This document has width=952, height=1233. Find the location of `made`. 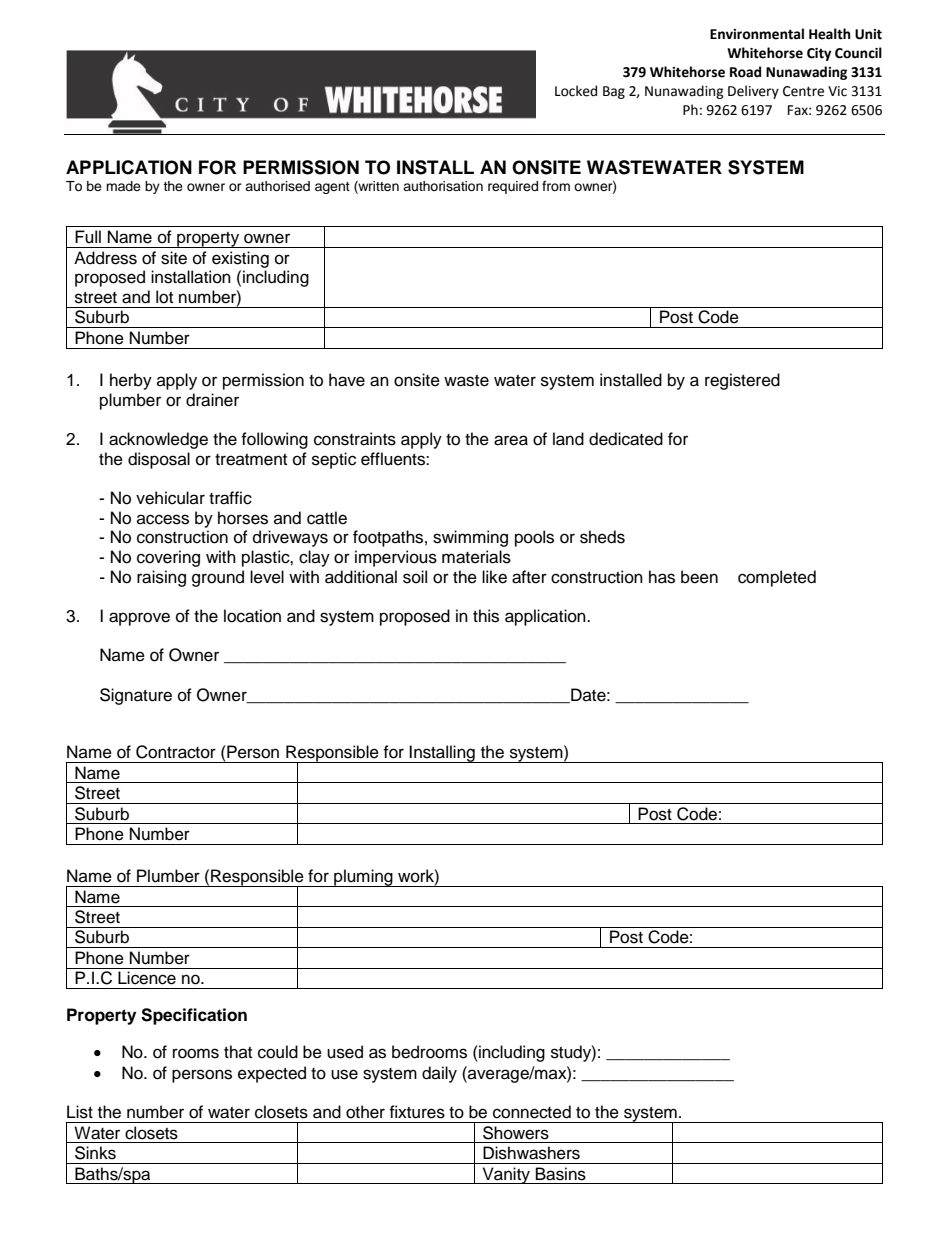

made is located at coordinates (123, 186).
